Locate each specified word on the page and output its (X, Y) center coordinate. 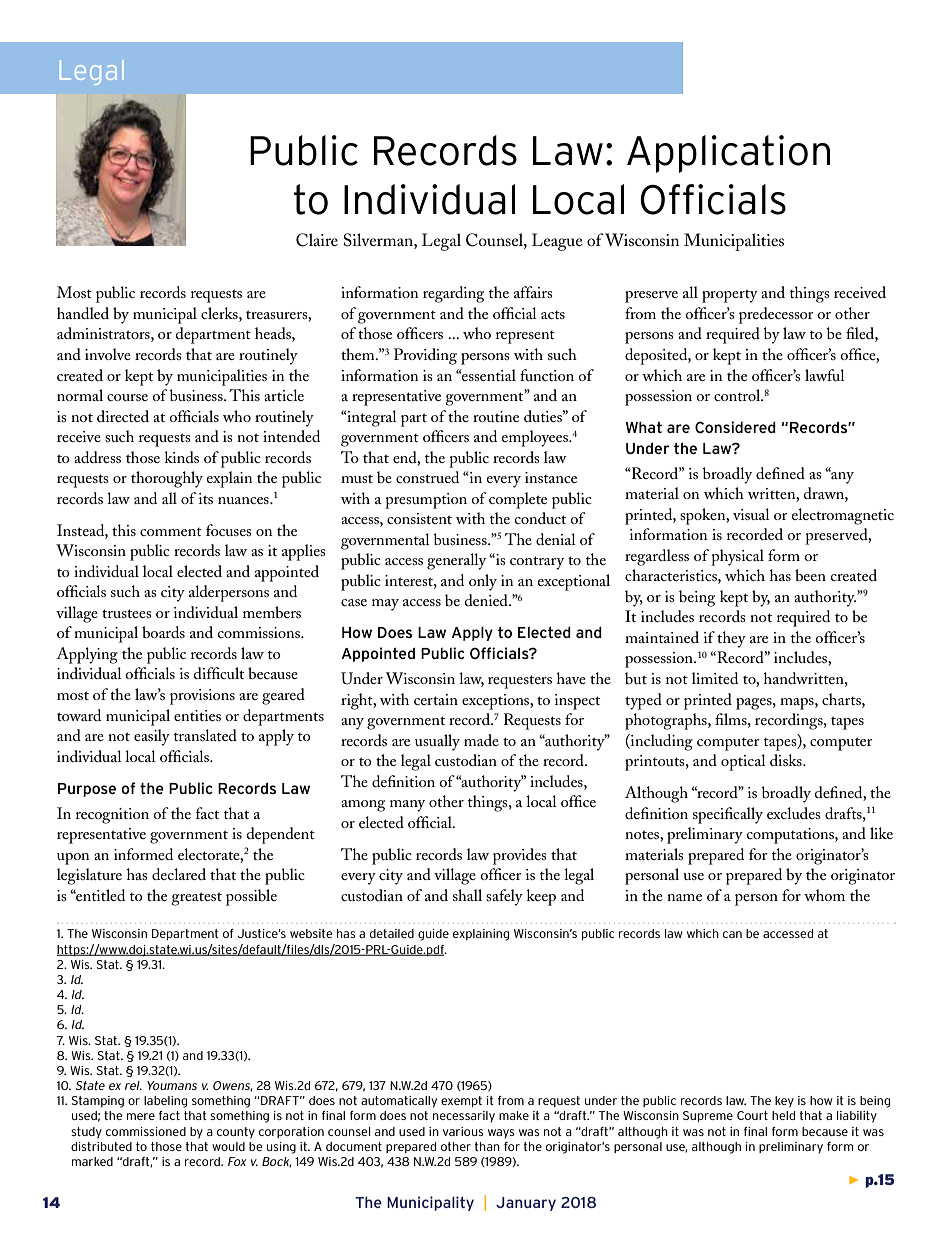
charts (842, 699)
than (487, 1146)
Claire (317, 240)
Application (728, 154)
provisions (202, 697)
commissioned (146, 1131)
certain (436, 699)
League (557, 242)
